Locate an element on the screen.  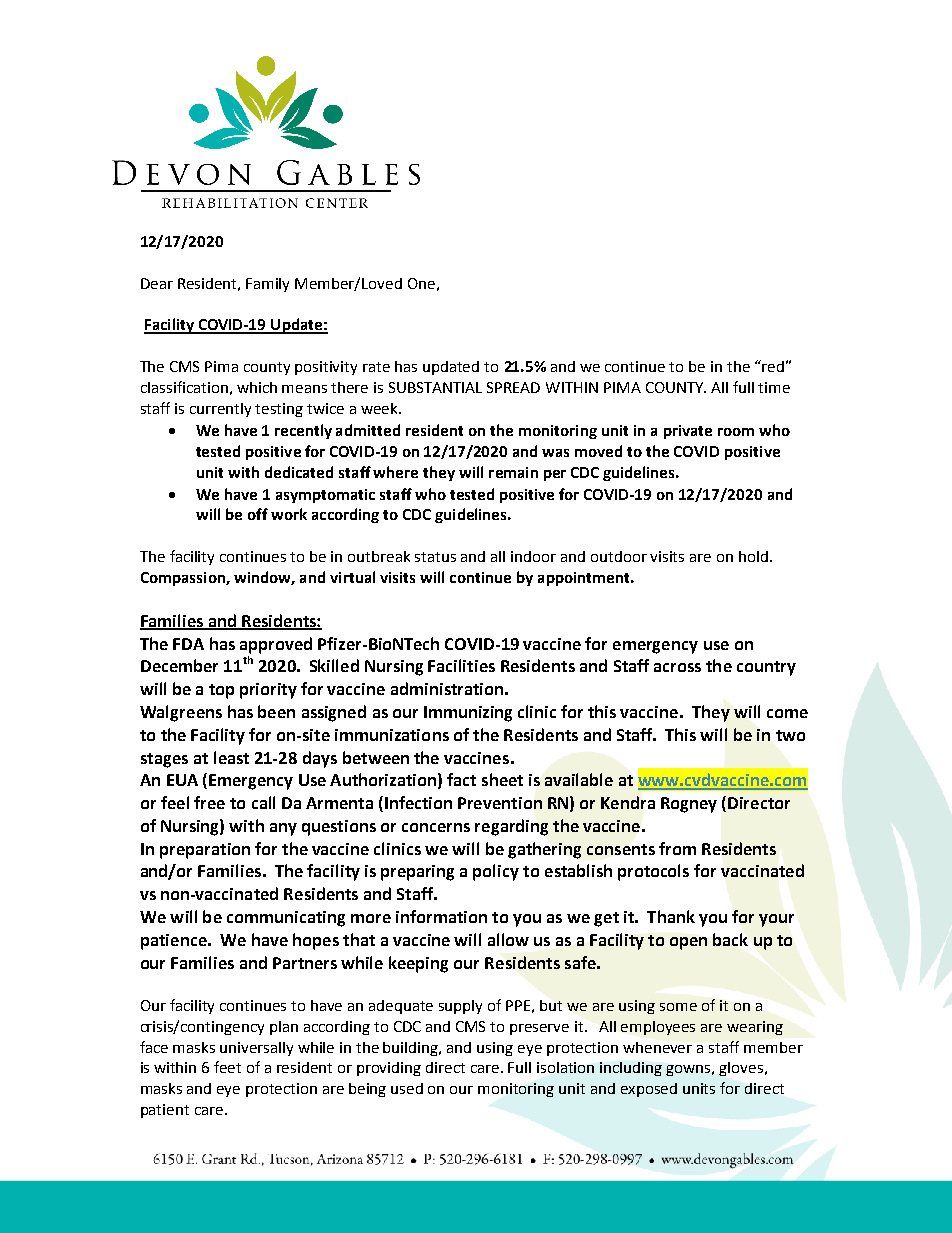
feet is located at coordinates (227, 1067).
